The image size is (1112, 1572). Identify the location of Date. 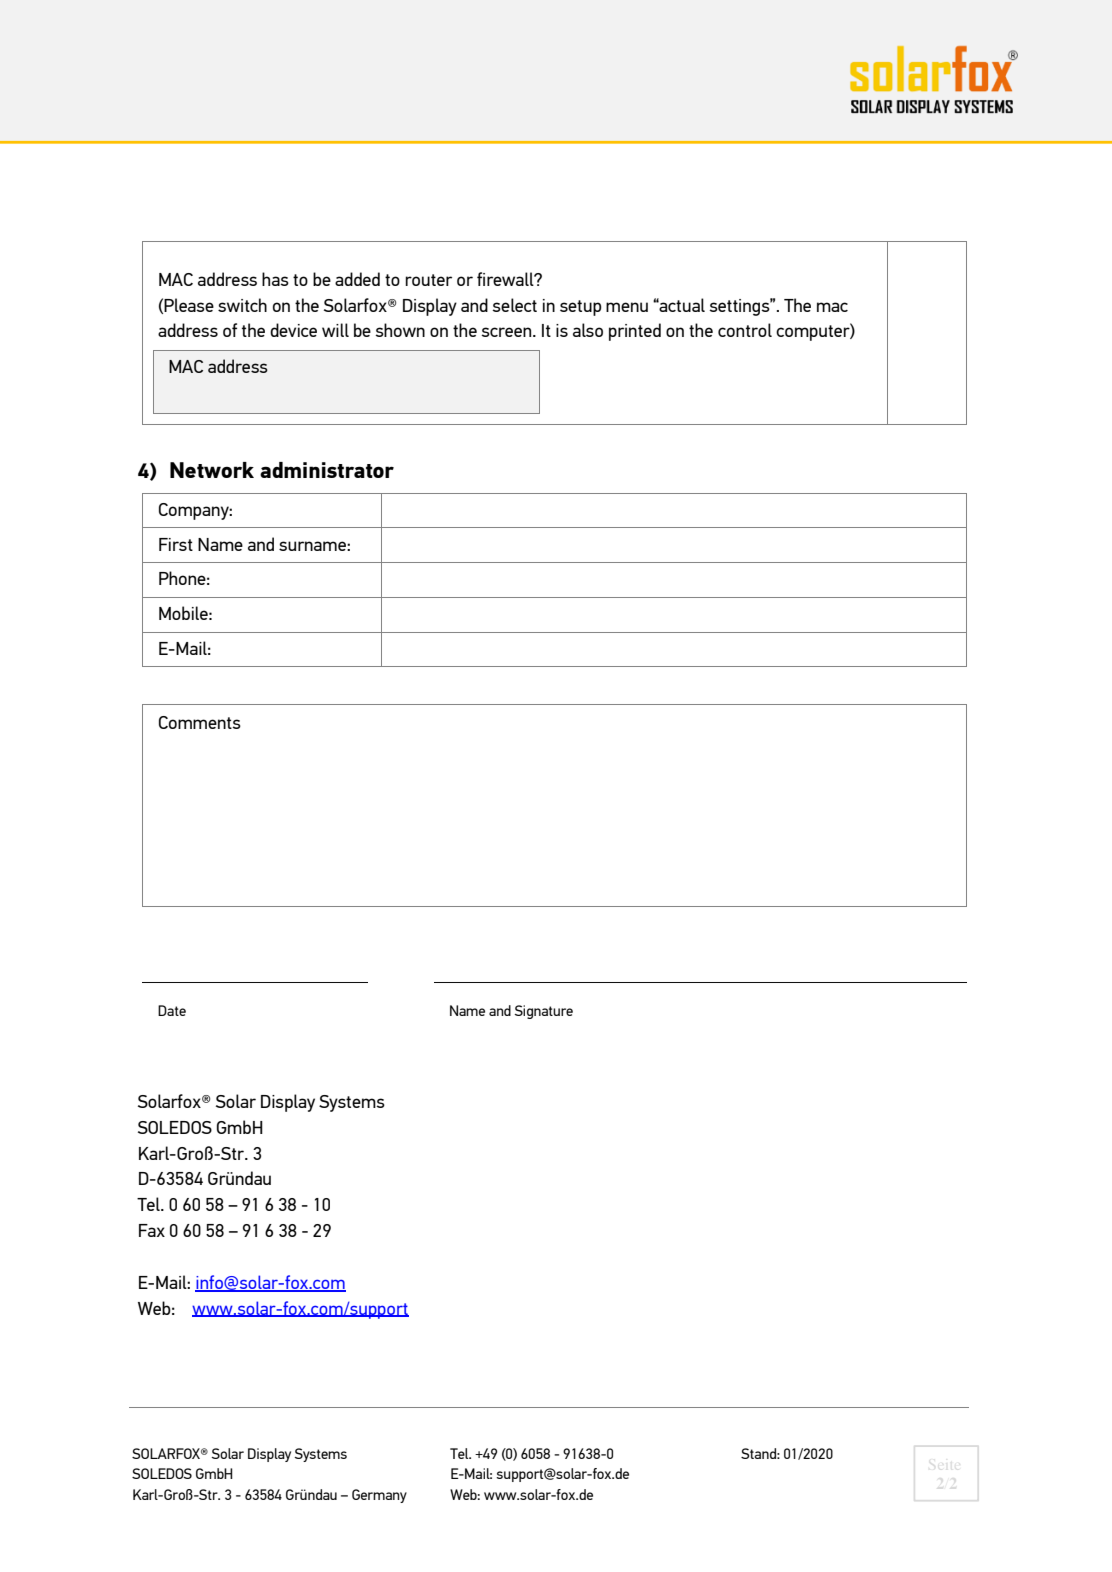
(172, 1010).
